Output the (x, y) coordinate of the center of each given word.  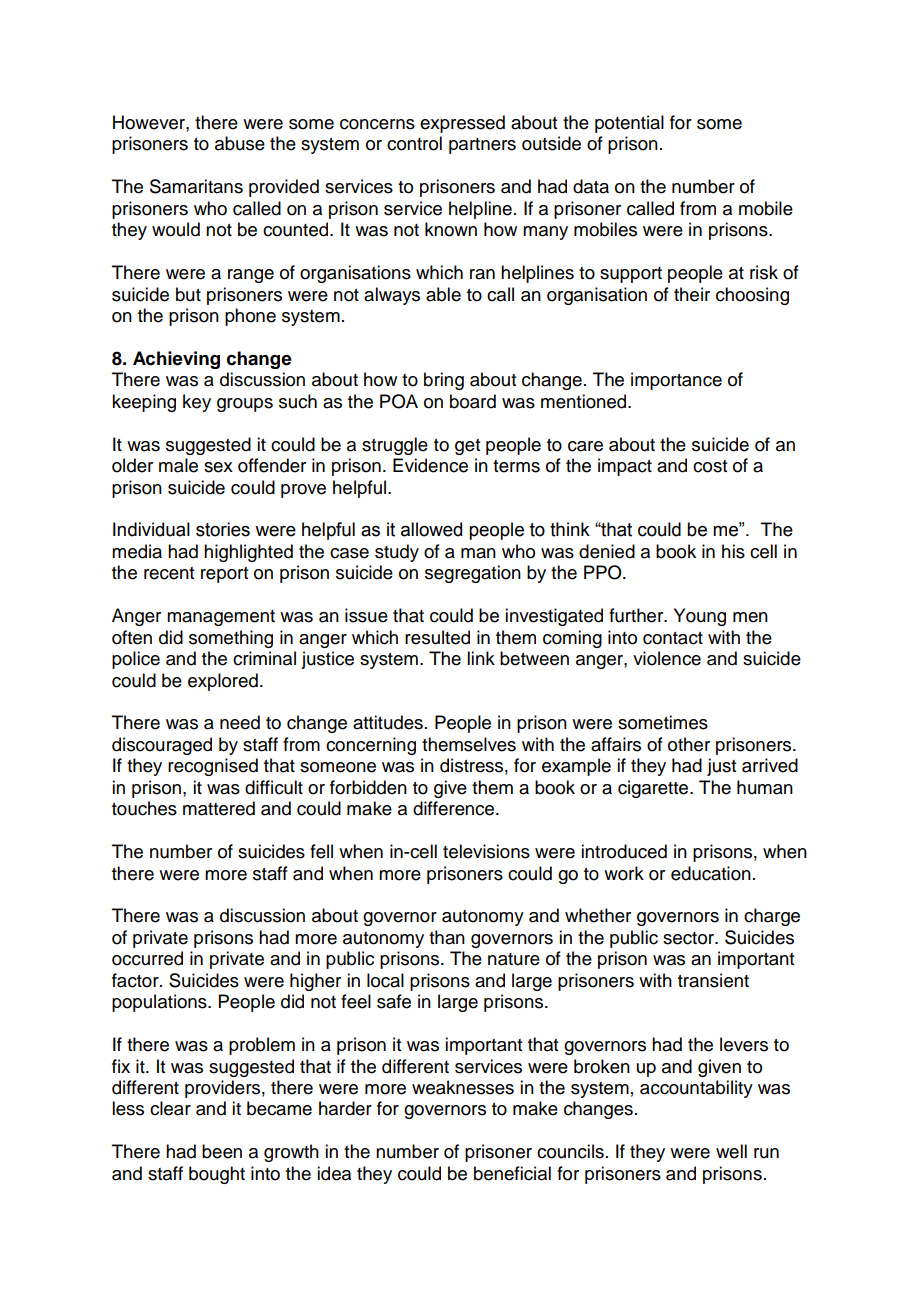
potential (629, 124)
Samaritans (196, 186)
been (222, 1151)
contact (673, 638)
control (414, 143)
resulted (437, 637)
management (221, 618)
